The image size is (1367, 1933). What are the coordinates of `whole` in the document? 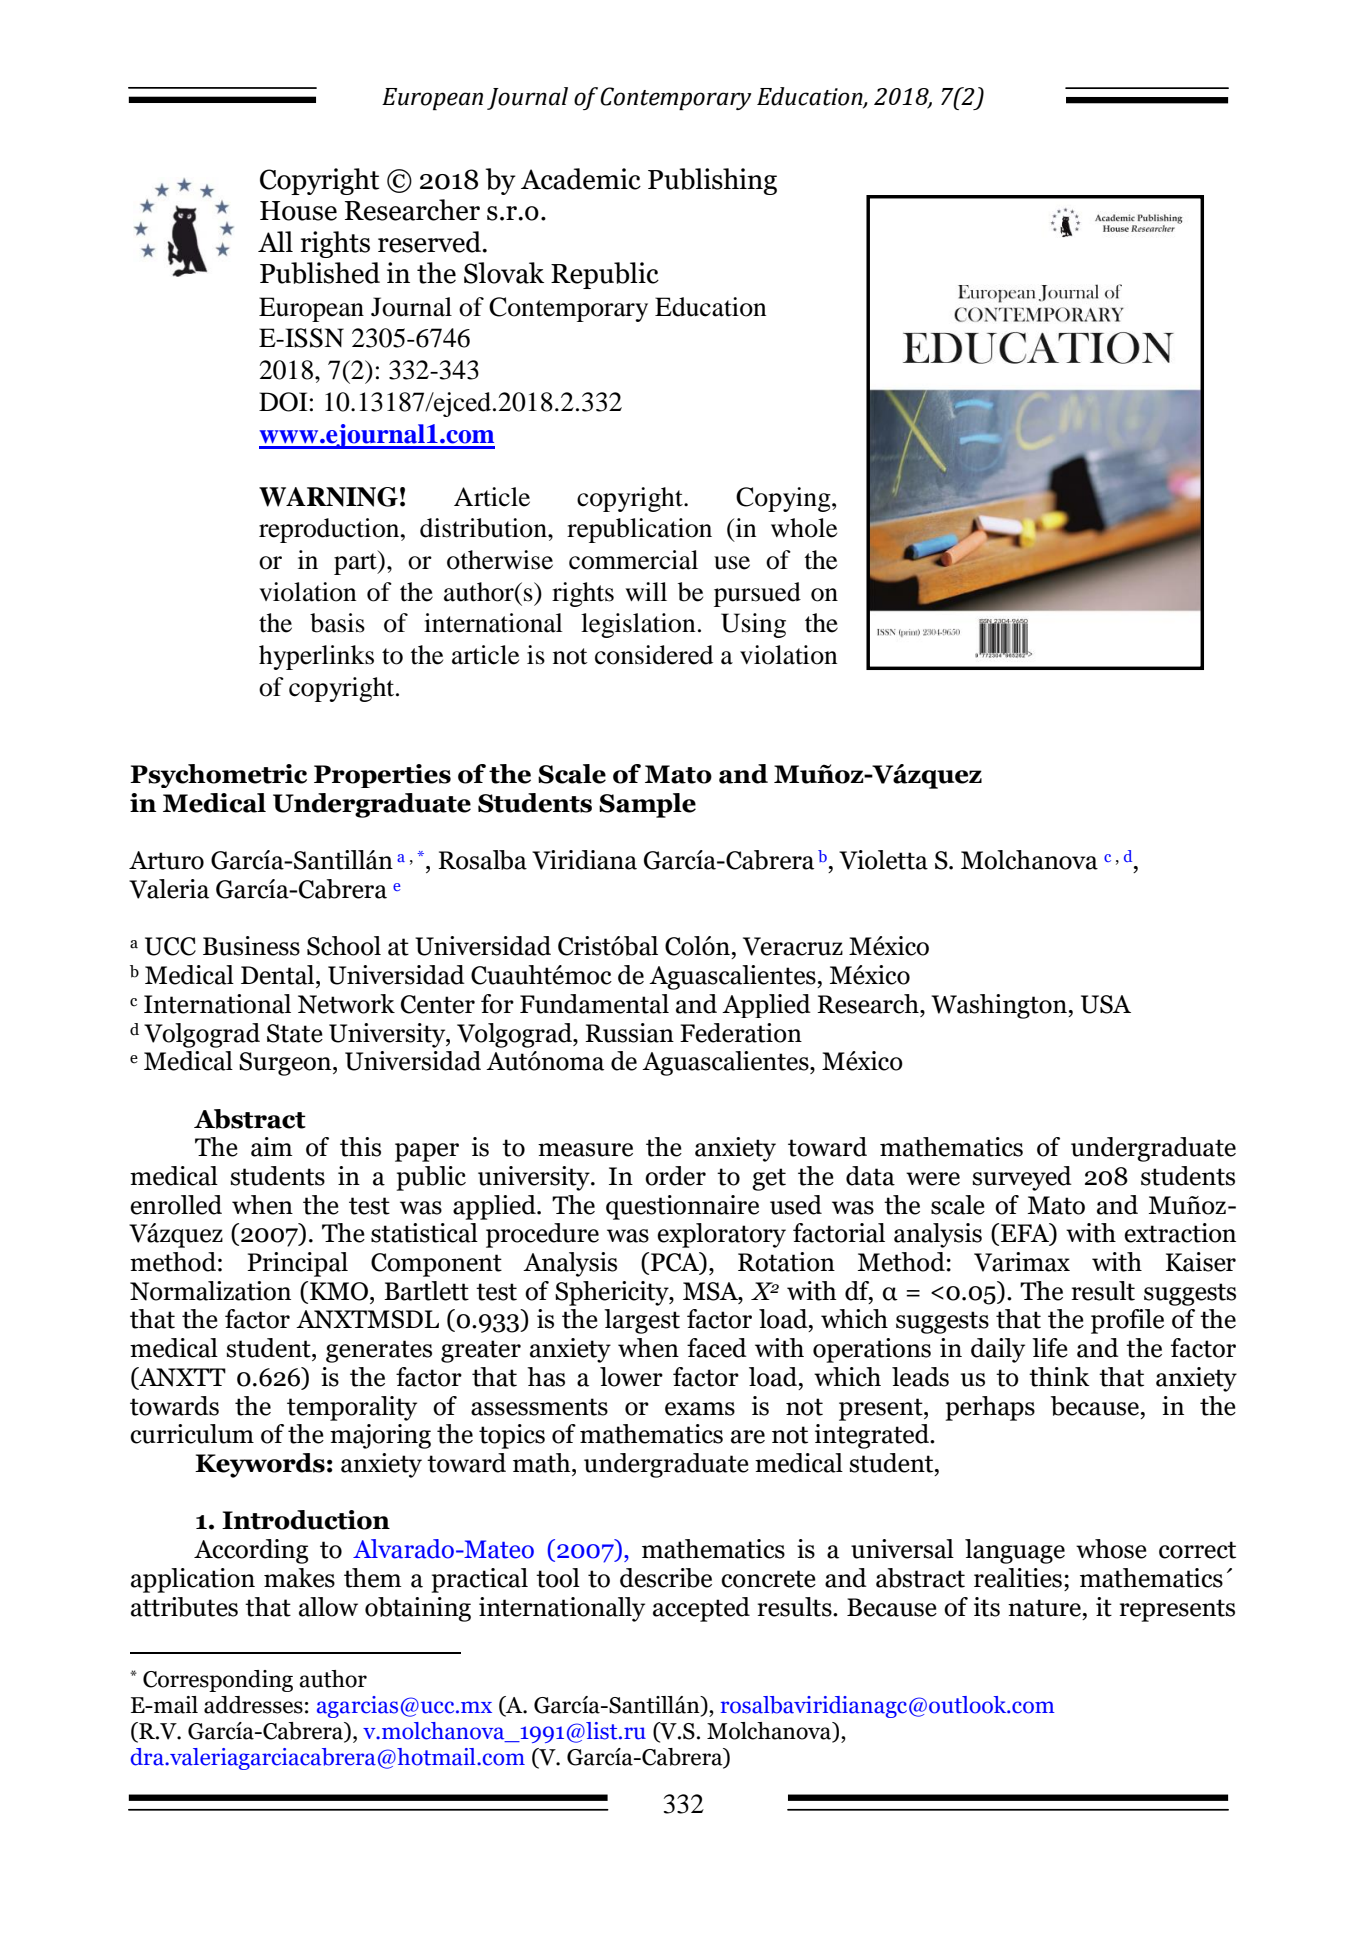 It's located at (804, 528).
